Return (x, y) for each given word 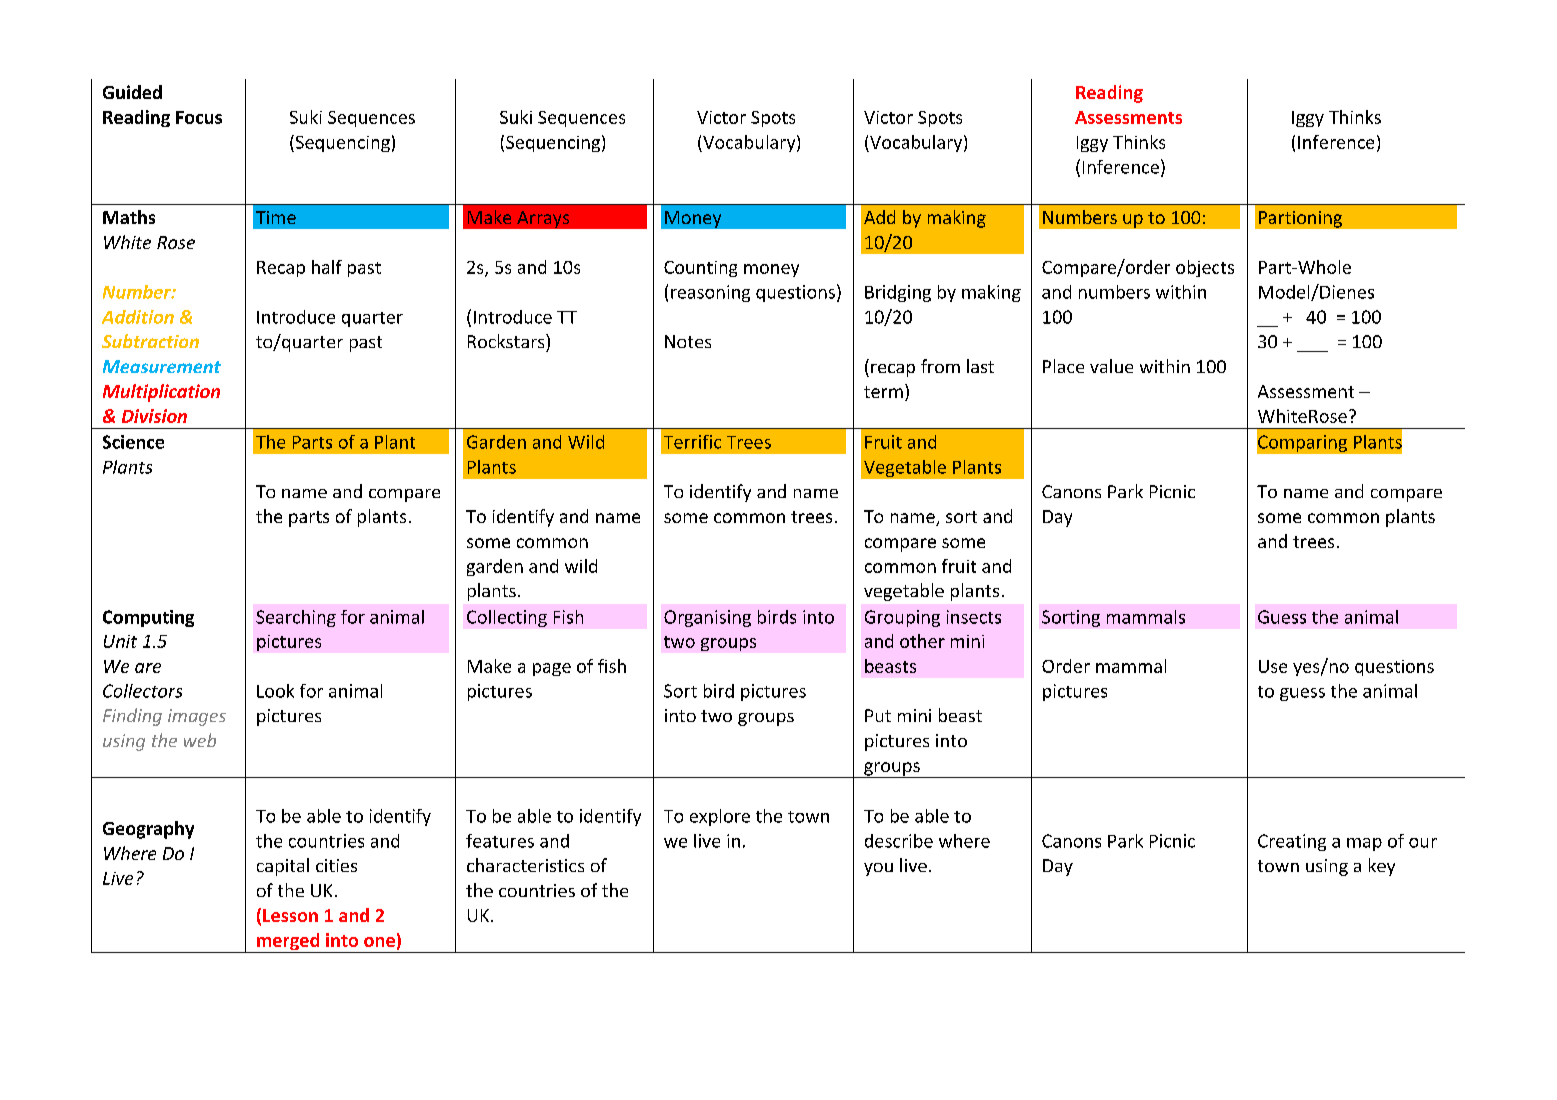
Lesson (290, 915)
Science (133, 442)
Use (1273, 666)
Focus (199, 117)
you (878, 869)
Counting (700, 269)
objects (1205, 268)
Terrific (692, 442)
